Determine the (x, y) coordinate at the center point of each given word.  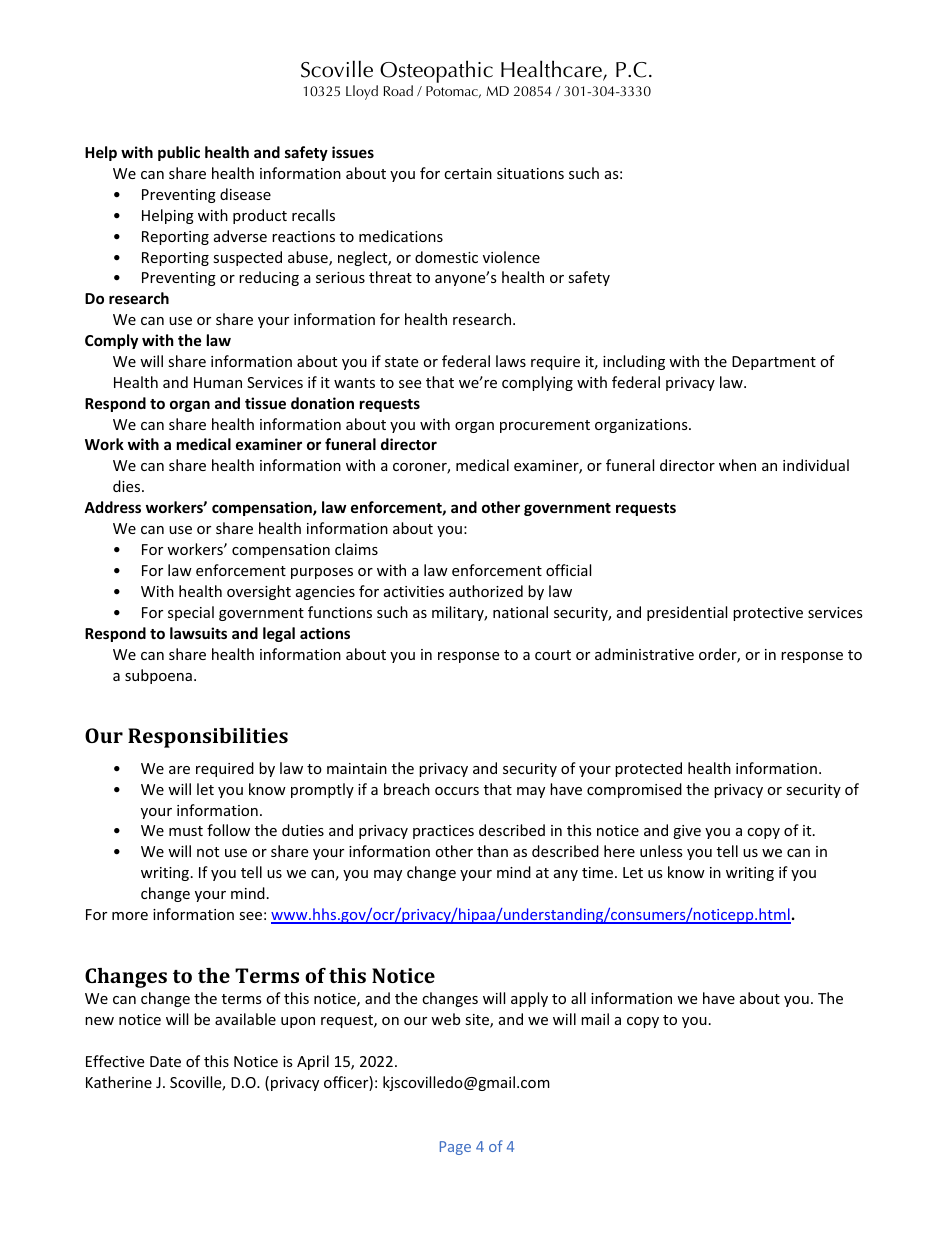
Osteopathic (436, 73)
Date (165, 1061)
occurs (457, 791)
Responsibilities (208, 738)
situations (530, 173)
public (179, 153)
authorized (486, 591)
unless (661, 851)
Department (774, 363)
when (737, 465)
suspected (247, 258)
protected (648, 769)
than (492, 851)
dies (128, 486)
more (130, 916)
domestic (446, 257)
